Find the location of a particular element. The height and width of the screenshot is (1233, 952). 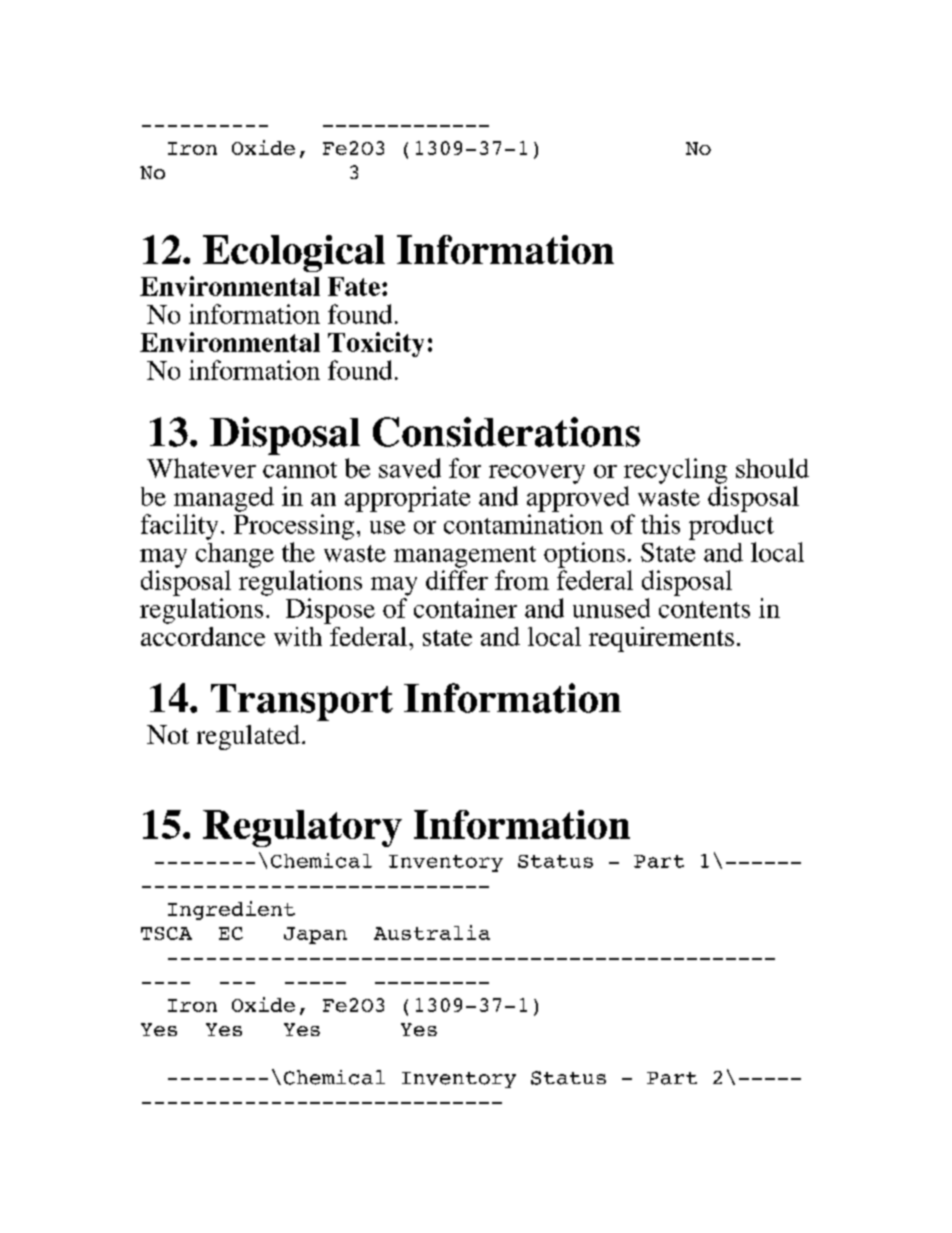

container is located at coordinates (465, 608).
